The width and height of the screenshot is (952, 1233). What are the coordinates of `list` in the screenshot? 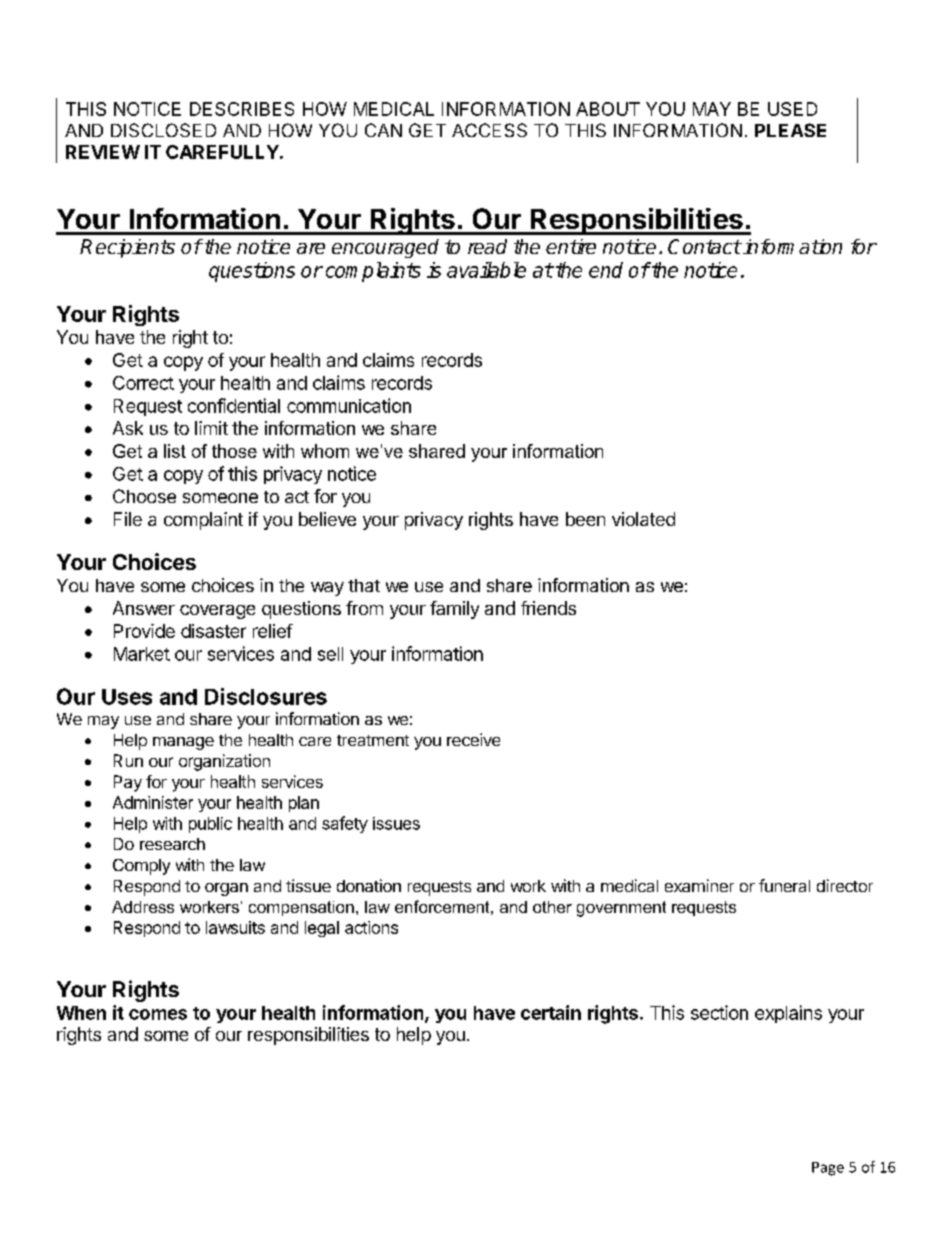 It's located at (175, 451).
